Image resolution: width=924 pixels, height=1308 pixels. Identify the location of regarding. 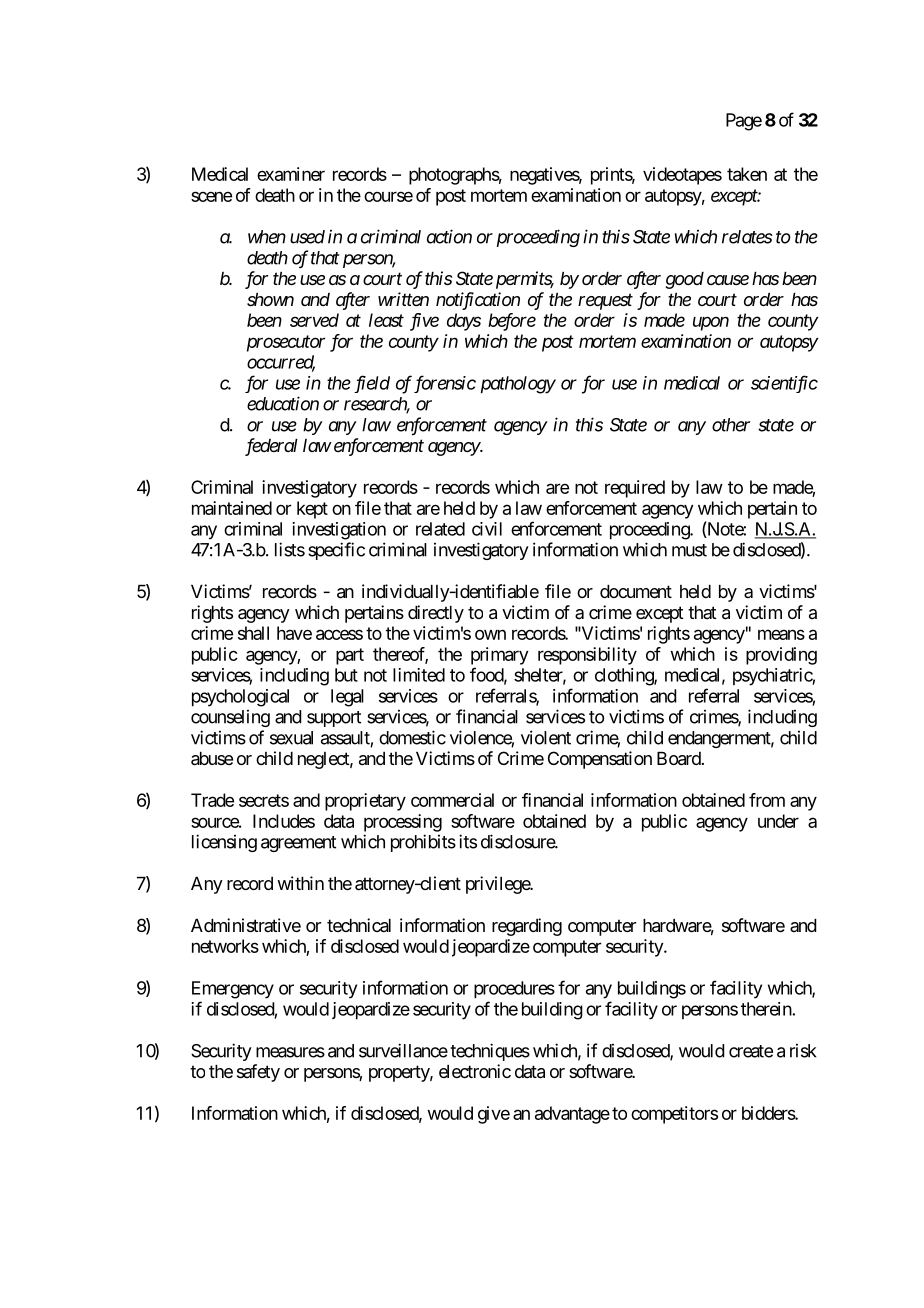
(527, 927).
